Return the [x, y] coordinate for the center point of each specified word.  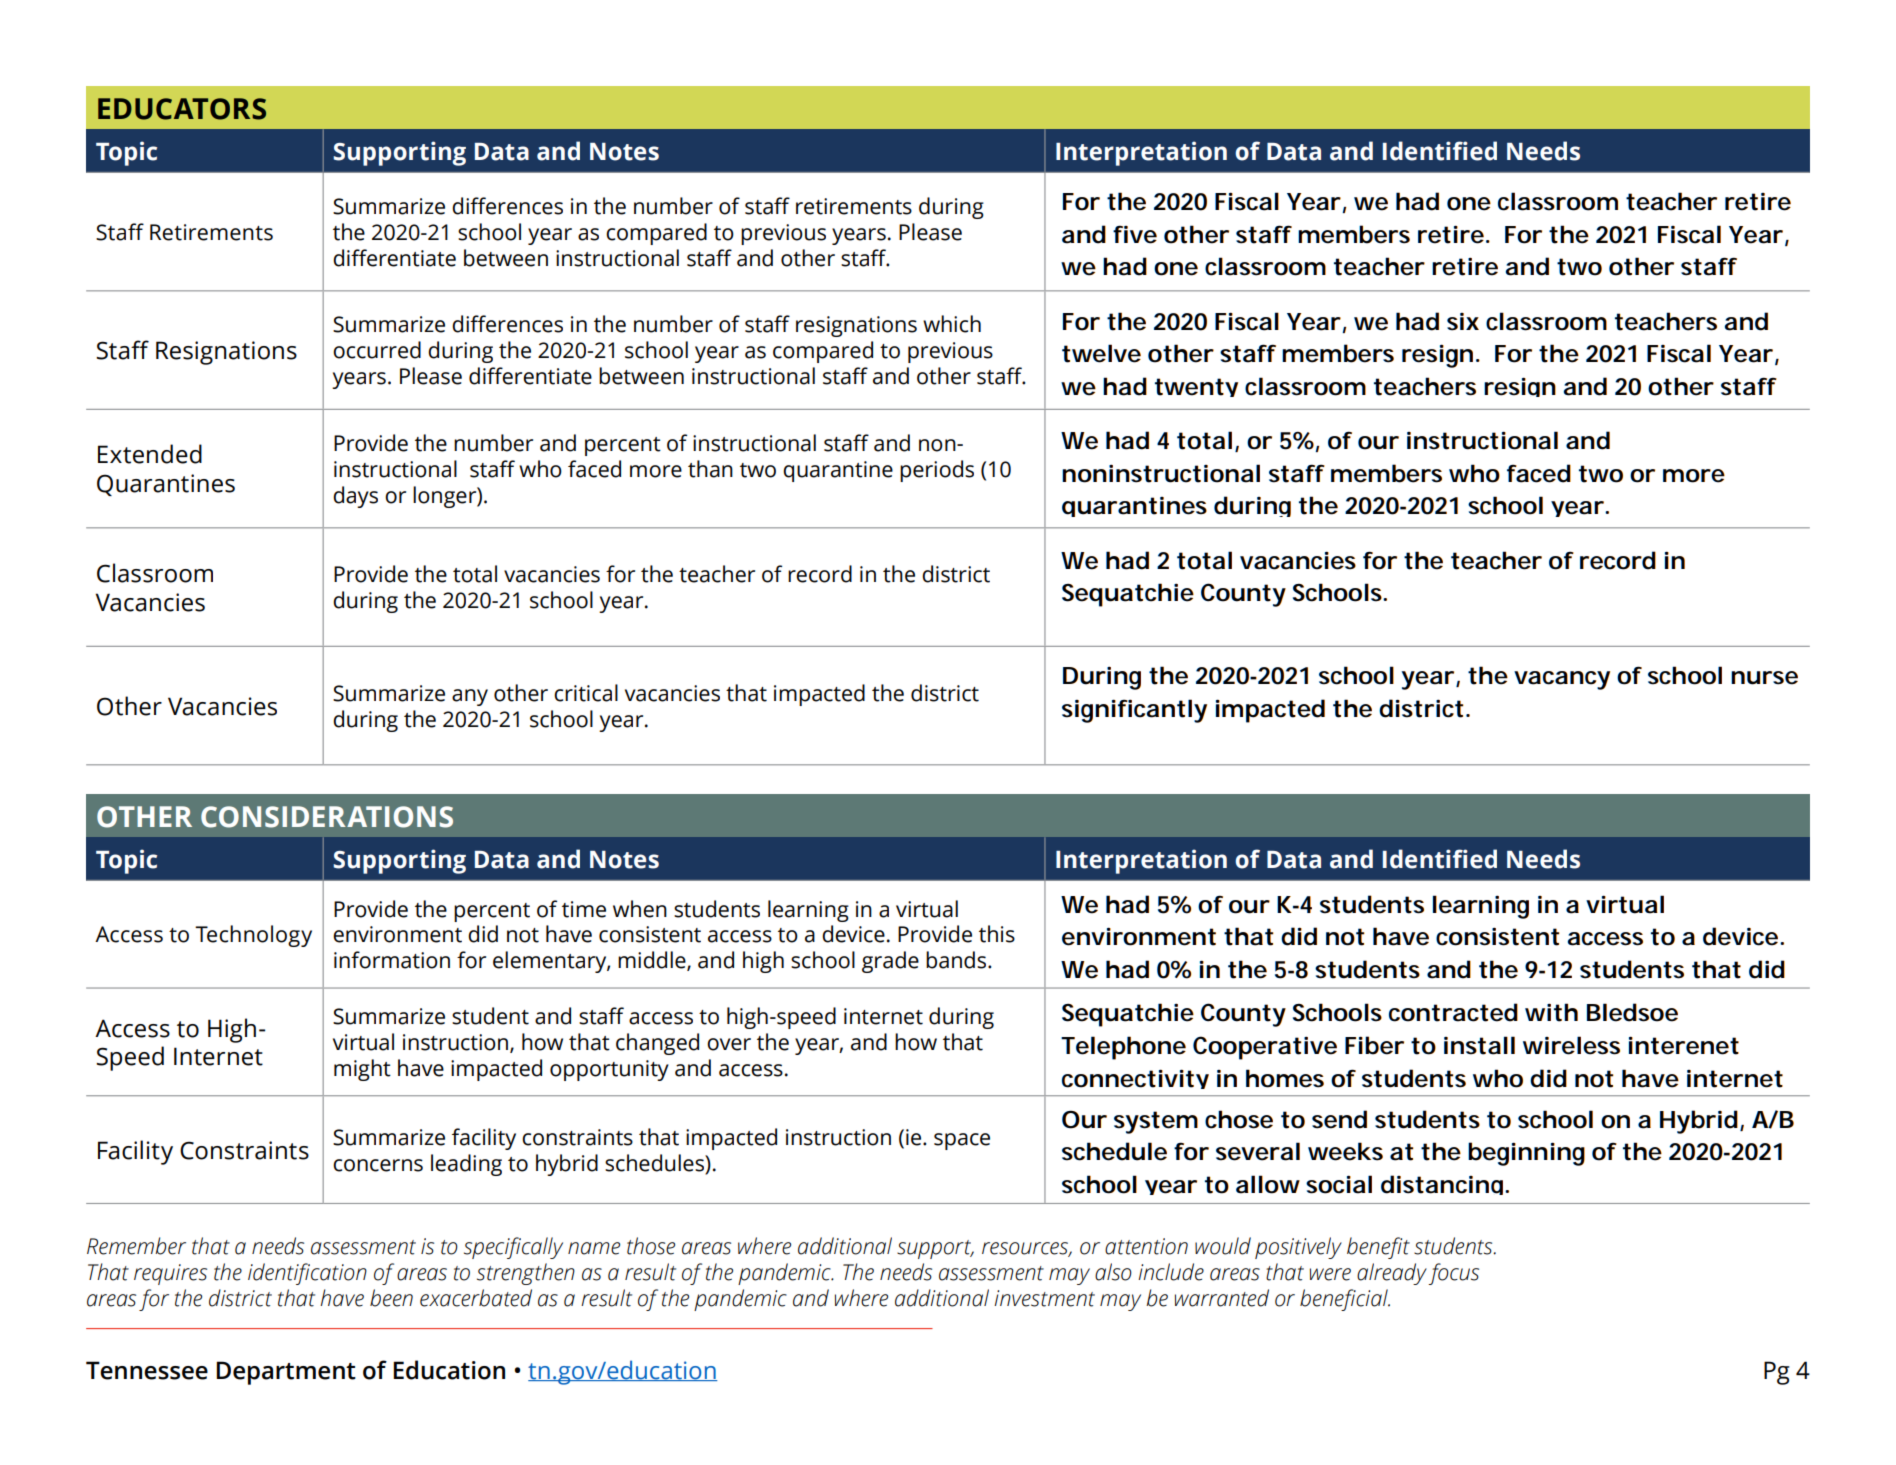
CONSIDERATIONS [327, 817]
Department [286, 1373]
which [952, 324]
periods [937, 471]
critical [586, 693]
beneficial [1345, 1300]
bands [957, 960]
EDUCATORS [182, 109]
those [651, 1246]
